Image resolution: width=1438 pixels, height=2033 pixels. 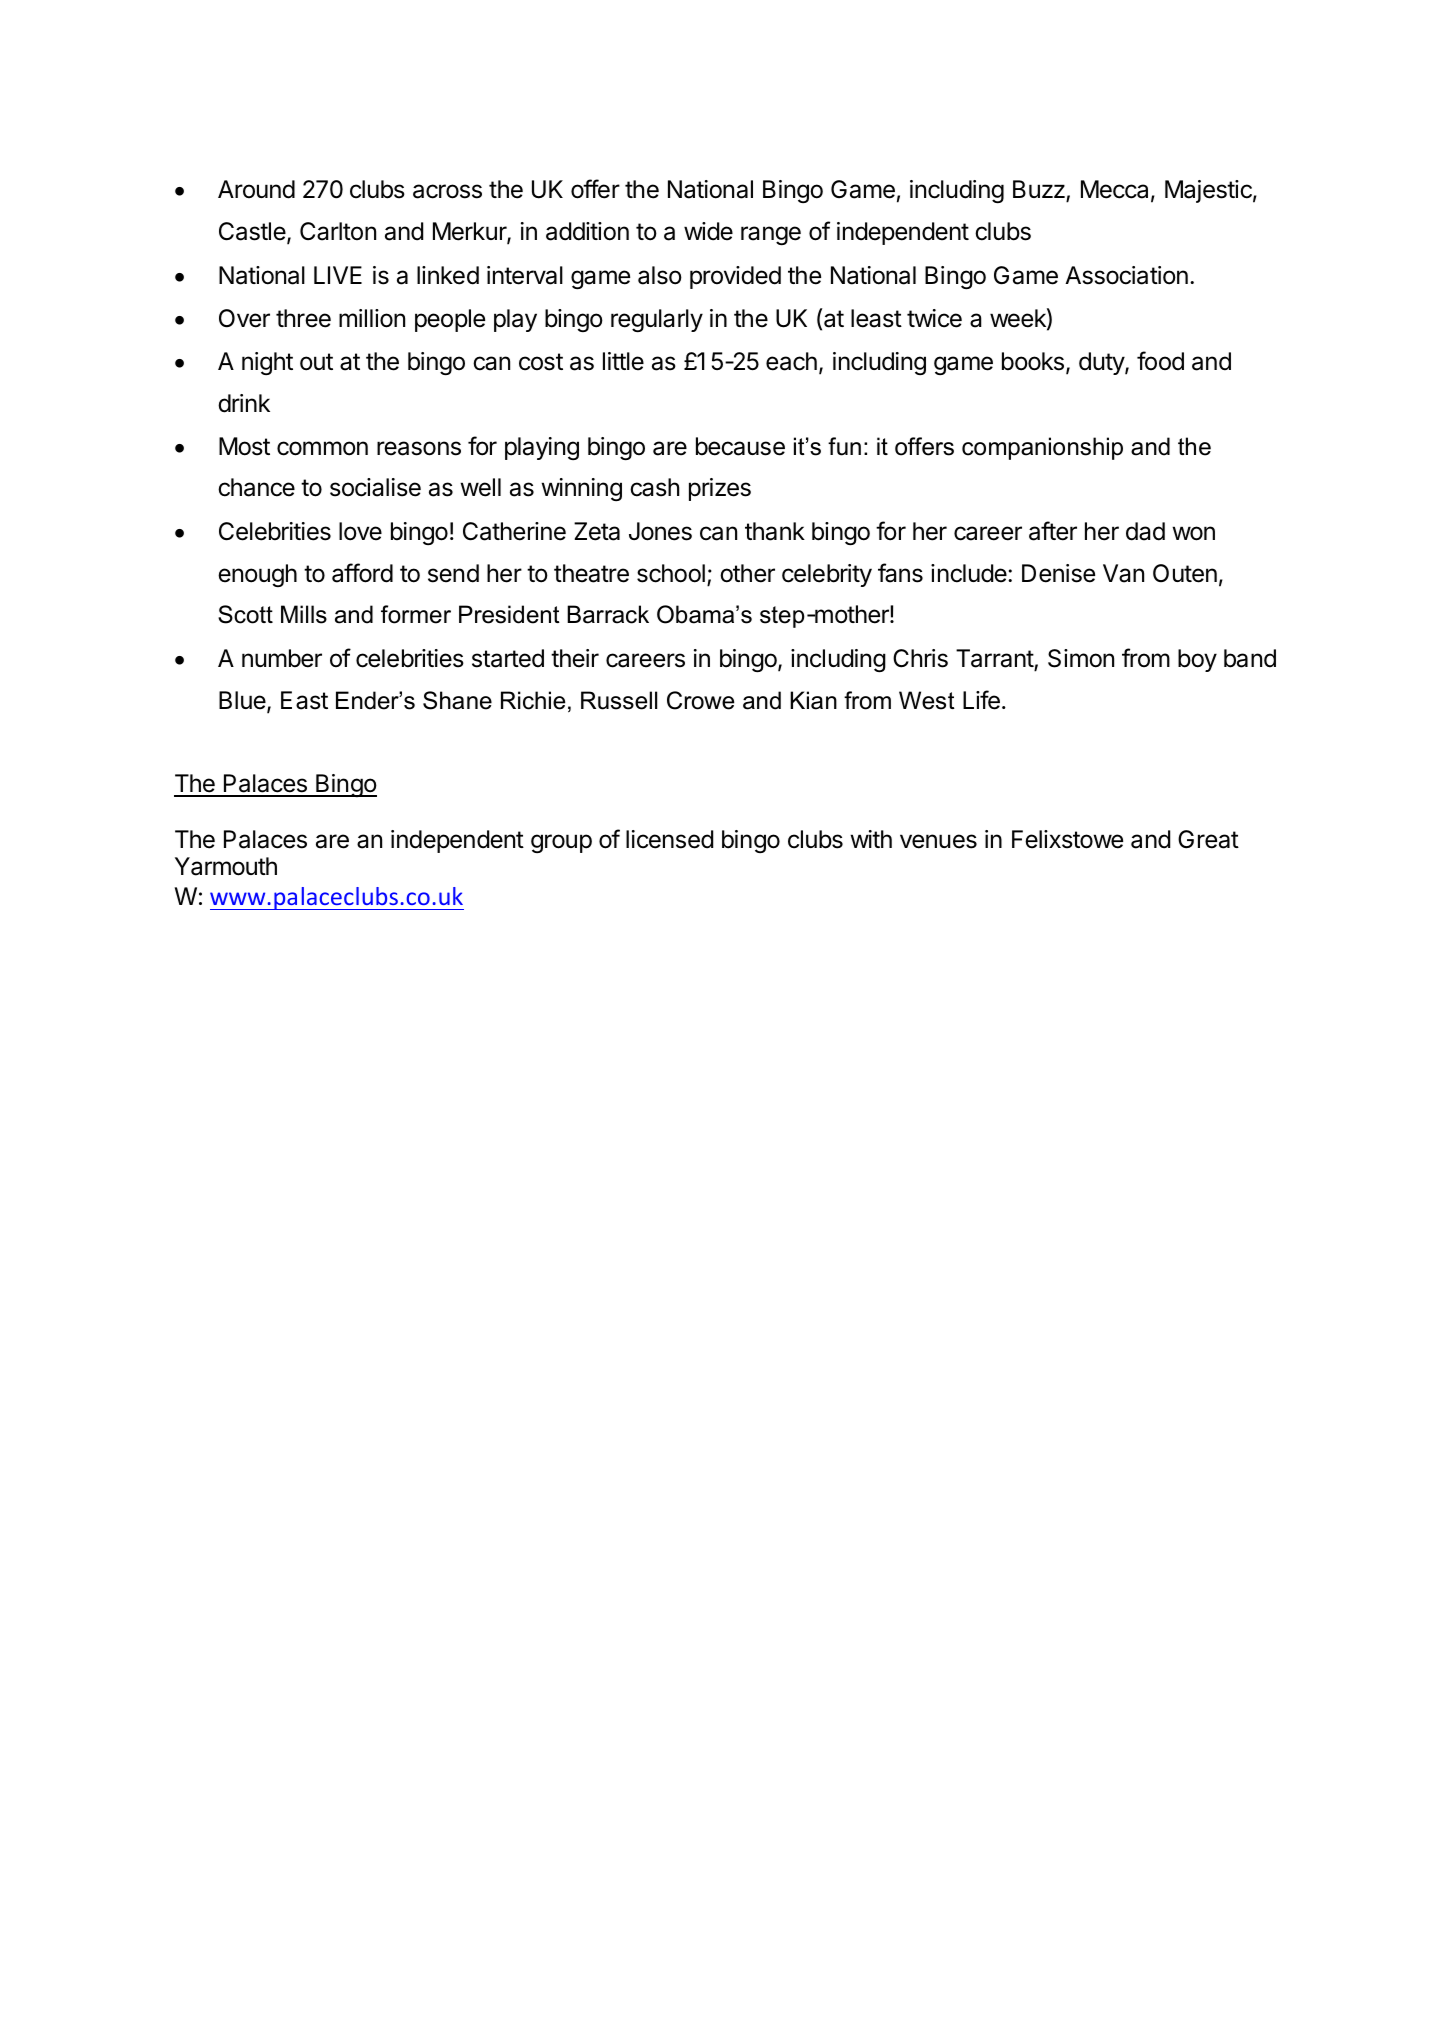 I want to click on love, so click(x=360, y=531).
